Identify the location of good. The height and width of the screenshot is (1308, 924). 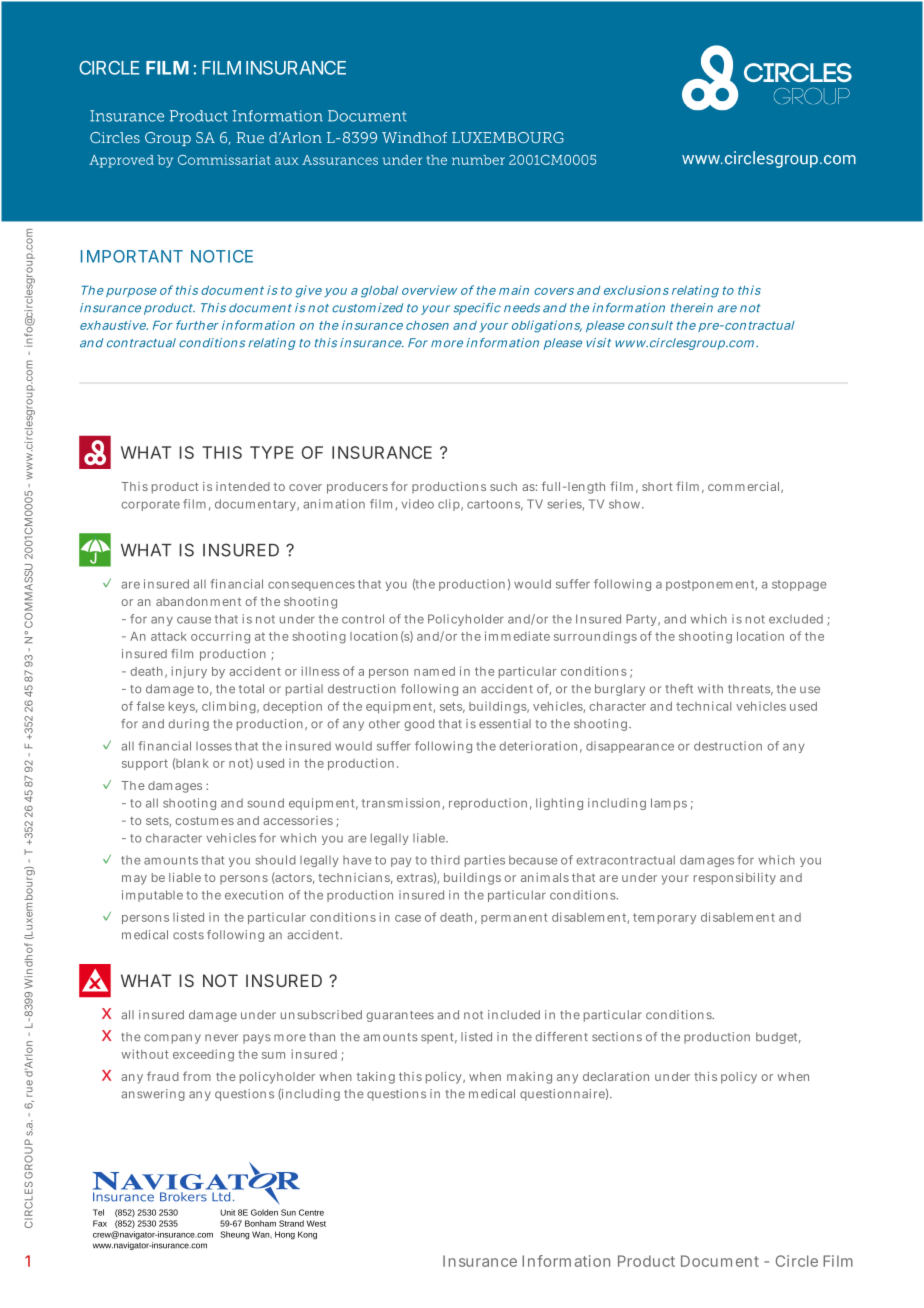
(419, 725).
